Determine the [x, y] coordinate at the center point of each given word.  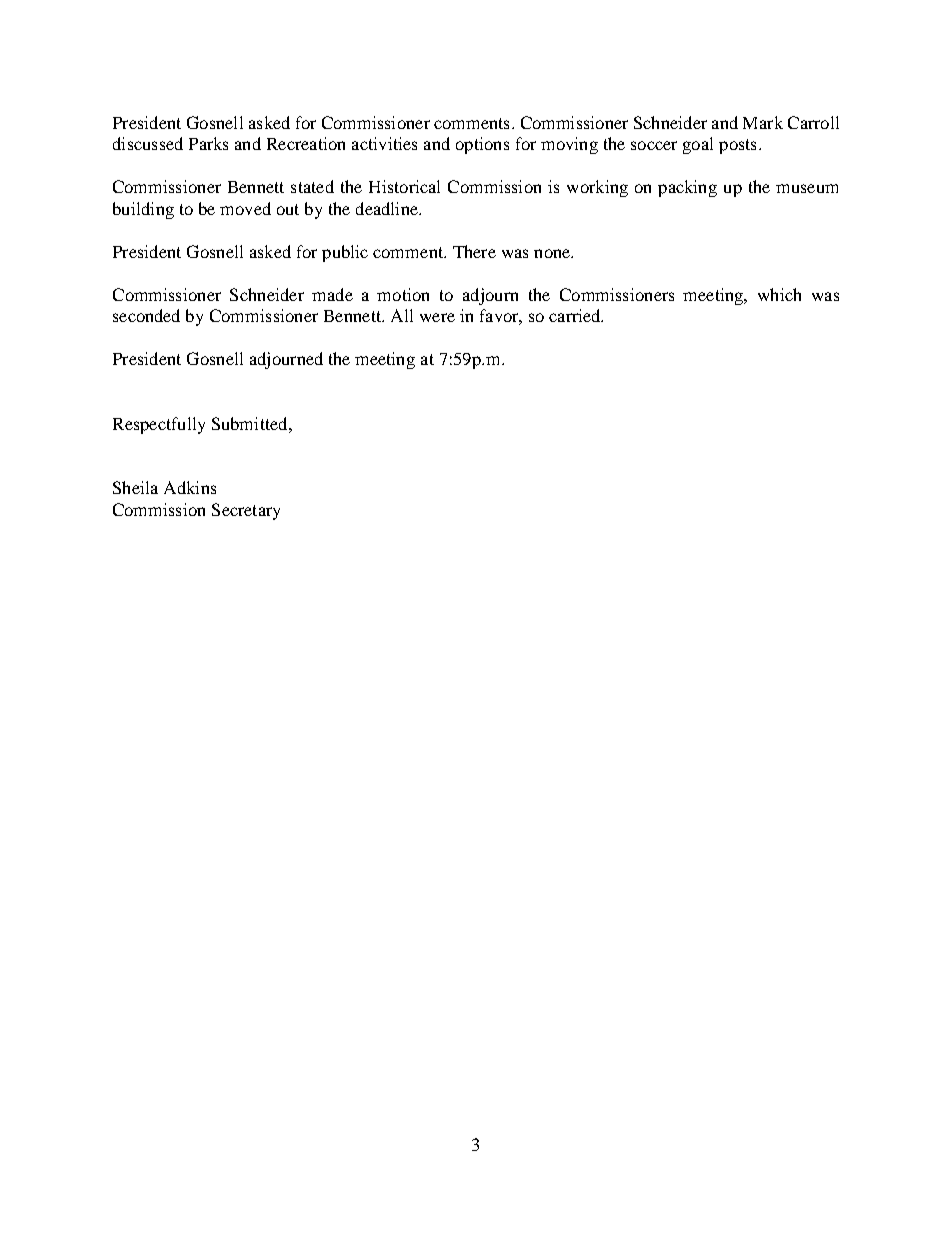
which [779, 294]
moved [245, 208]
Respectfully [159, 425]
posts [737, 146]
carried [576, 315]
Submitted [251, 423]
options [482, 145]
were [437, 317]
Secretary [246, 511]
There [474, 251]
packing [687, 188]
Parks [208, 143]
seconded [146, 315]
